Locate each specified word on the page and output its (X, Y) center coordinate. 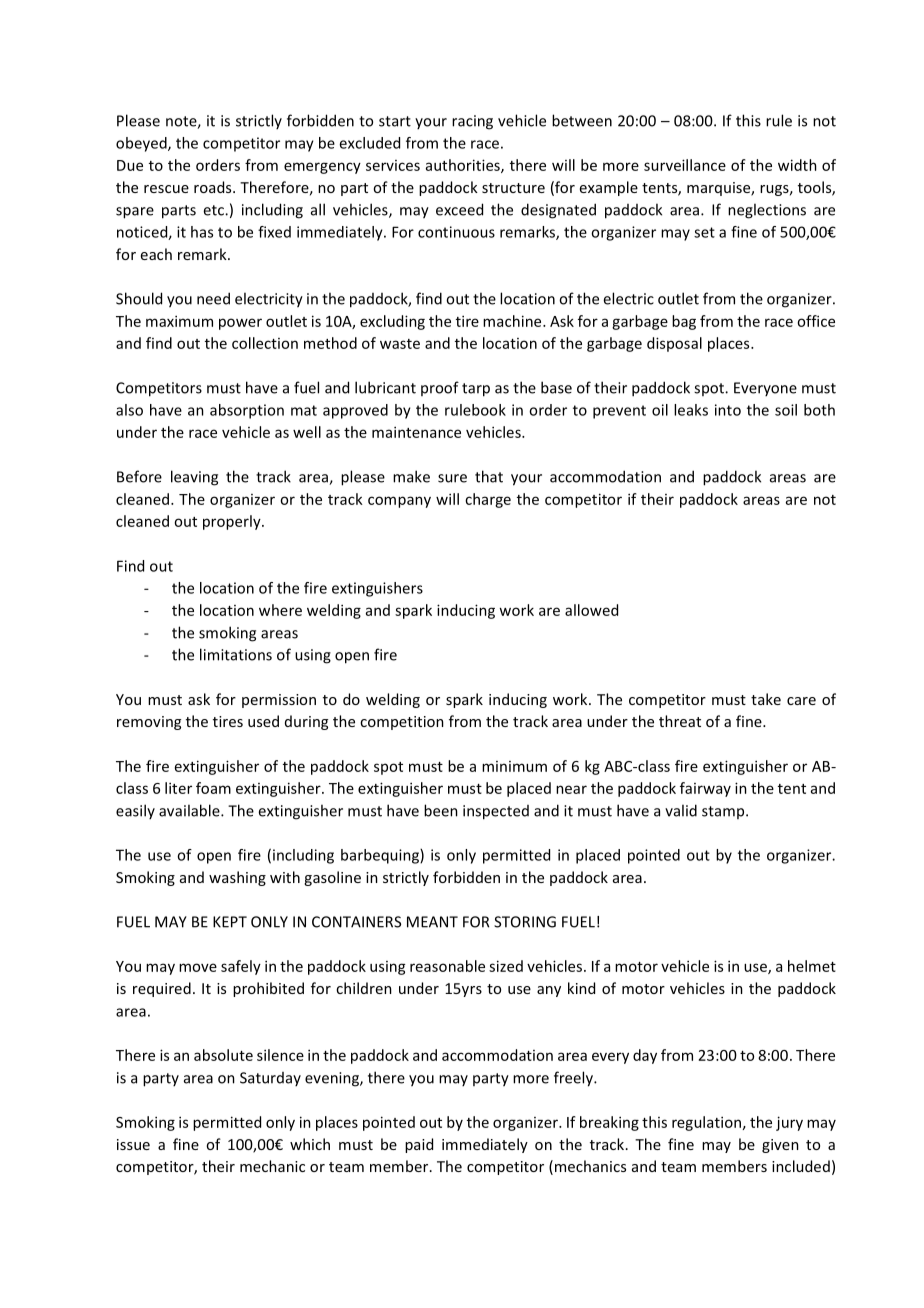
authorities (464, 166)
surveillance (685, 165)
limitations (236, 654)
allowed (591, 610)
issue (133, 1144)
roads (214, 187)
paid (419, 1145)
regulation (706, 1123)
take (766, 699)
